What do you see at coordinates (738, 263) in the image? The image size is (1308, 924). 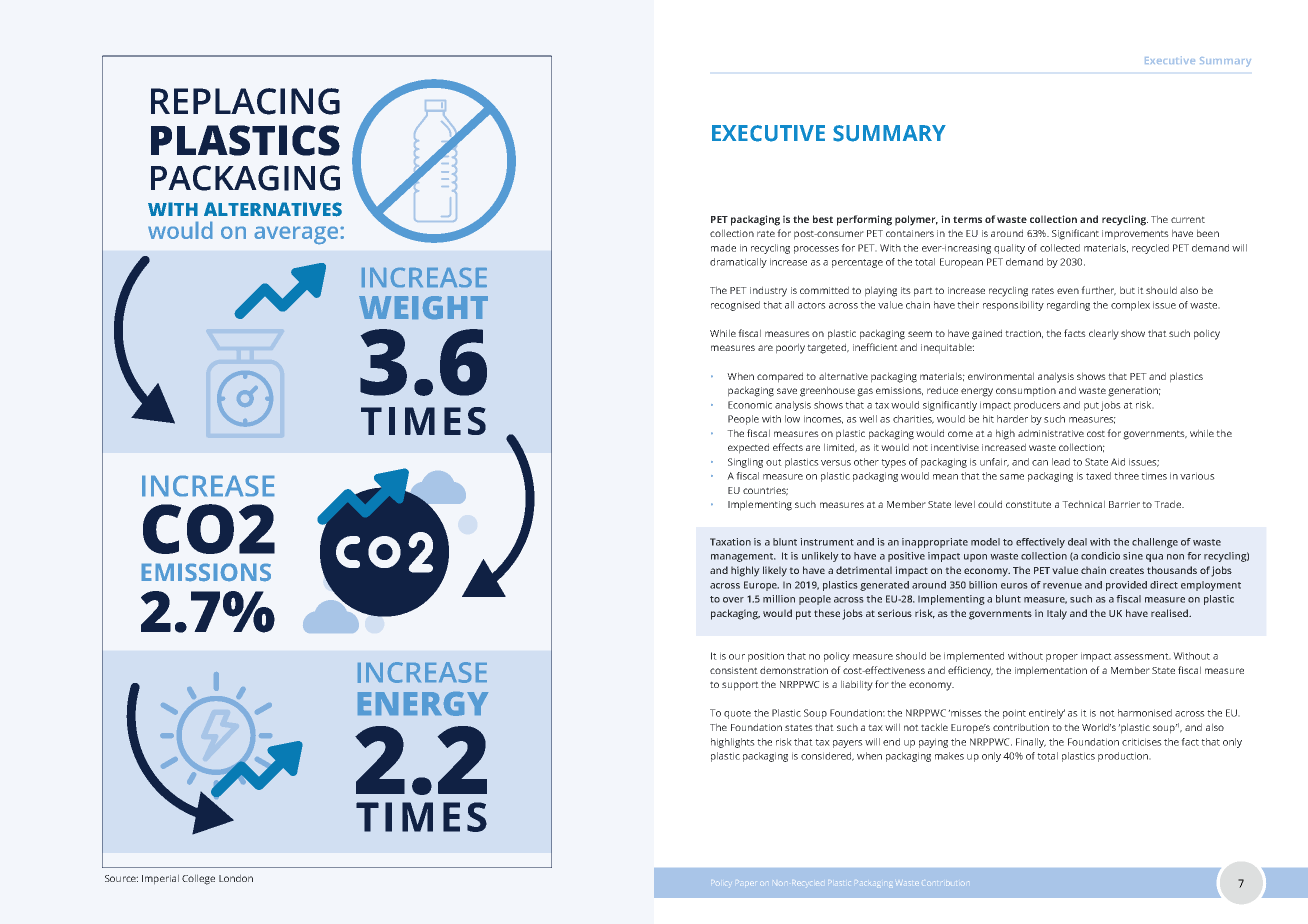 I see `dramatically` at bounding box center [738, 263].
